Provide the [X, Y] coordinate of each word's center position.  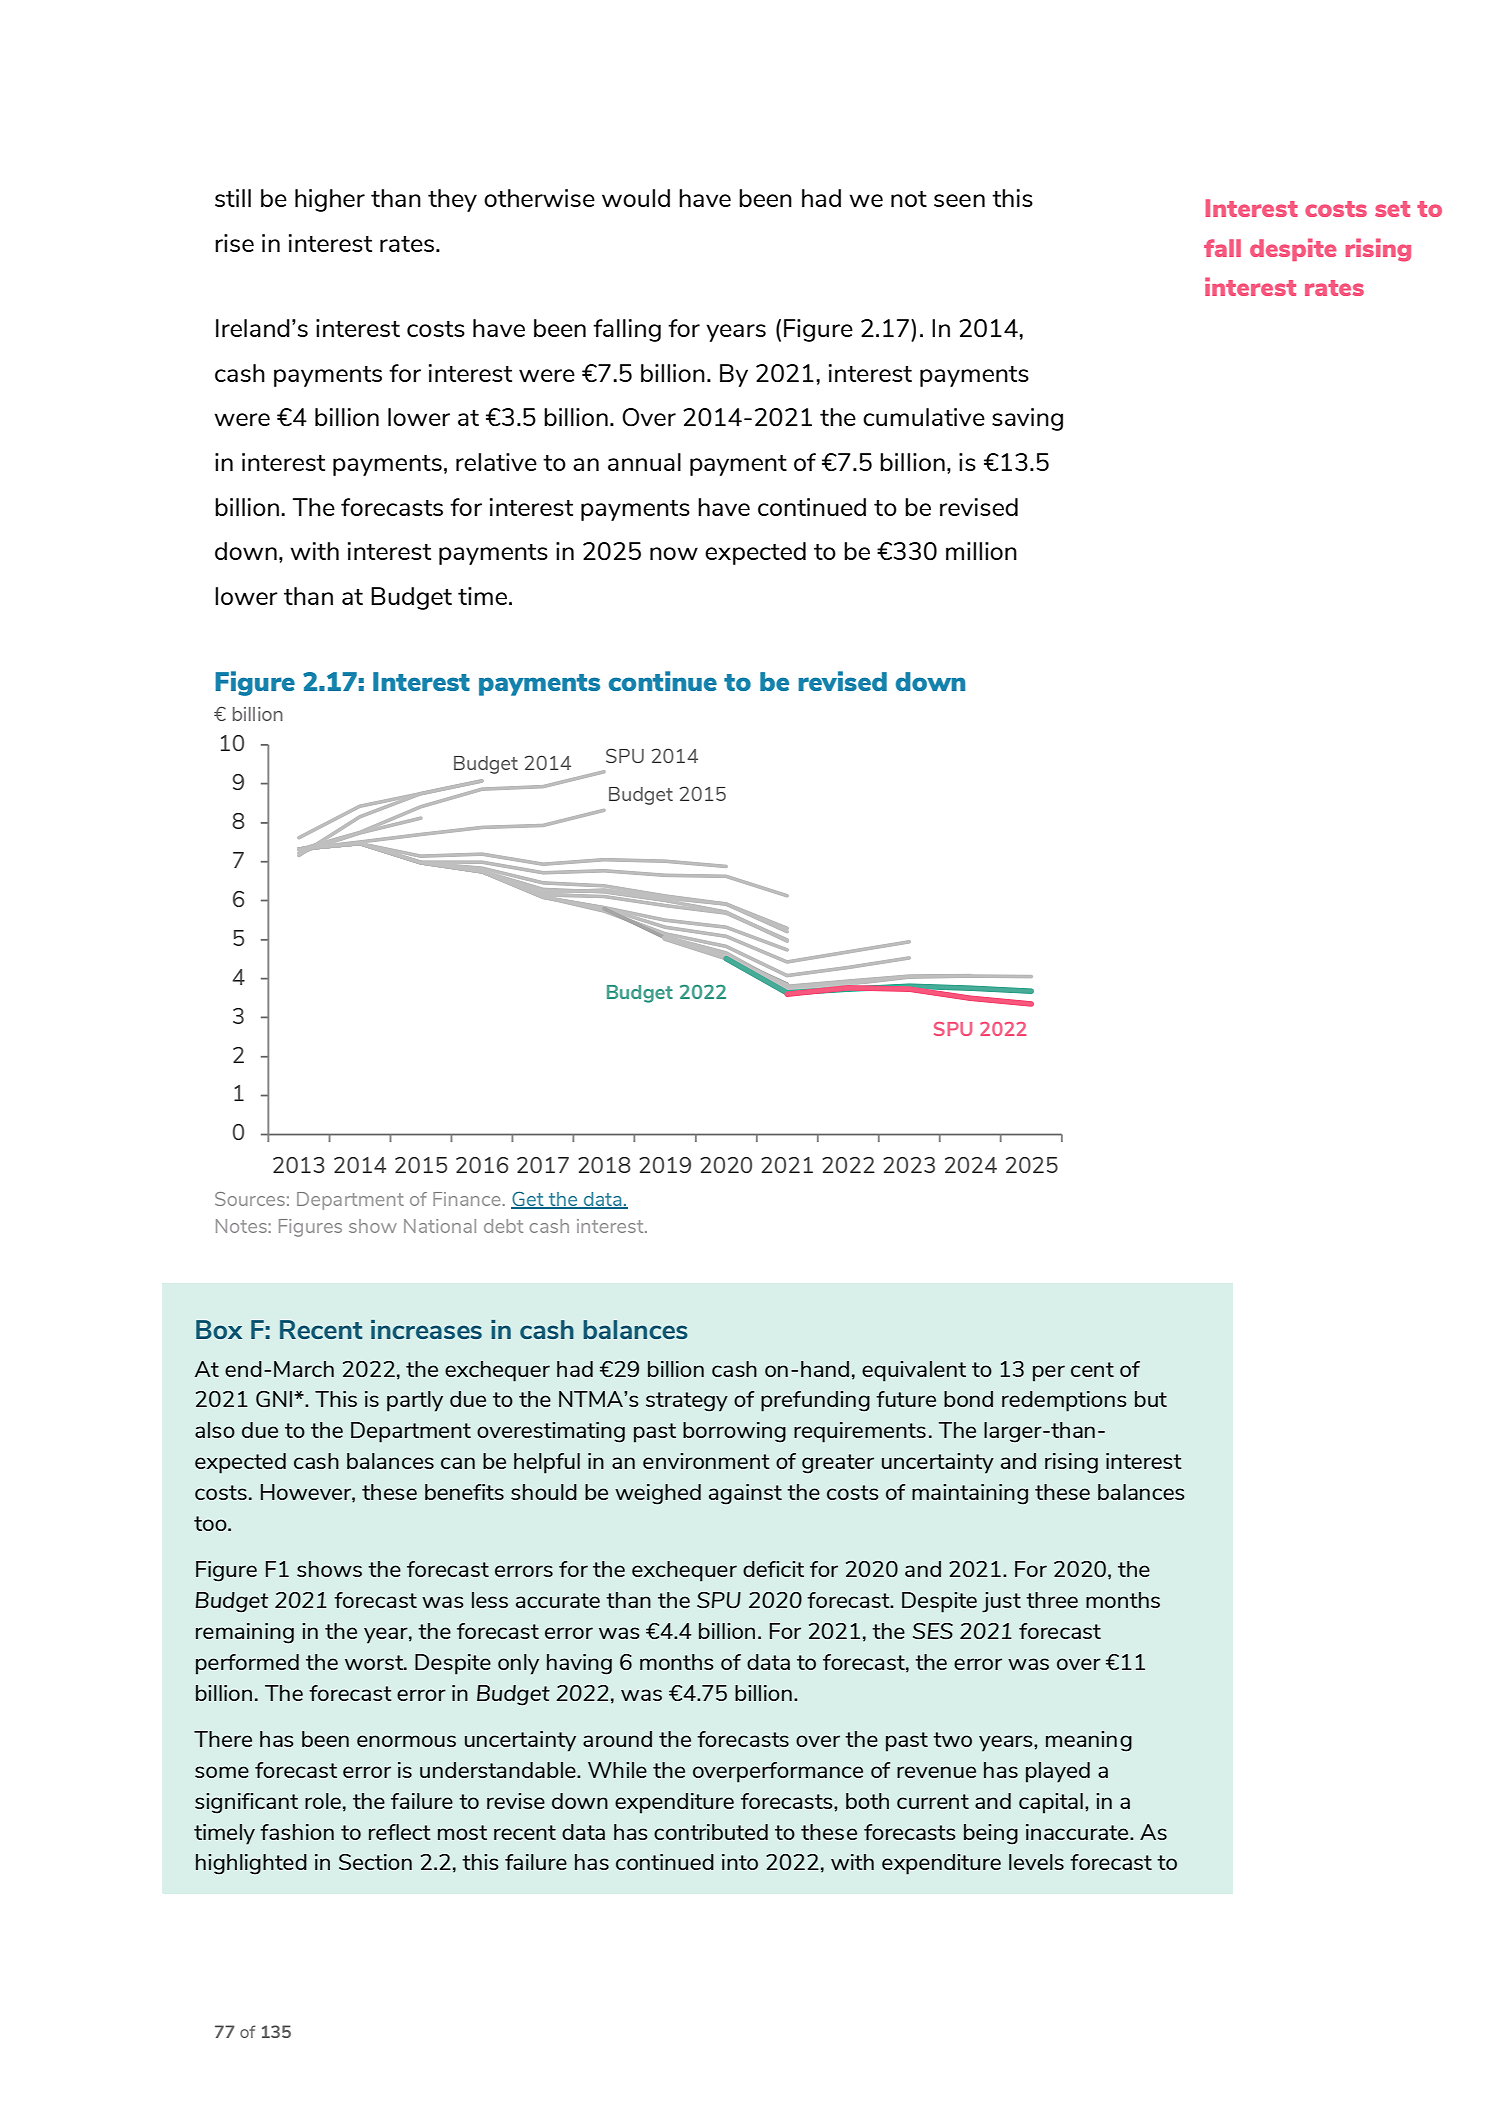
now [674, 553]
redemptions [1064, 1401]
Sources [250, 1199]
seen [959, 200]
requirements [860, 1432]
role [323, 1801]
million [981, 551]
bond [968, 1399]
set [1392, 209]
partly [415, 1401]
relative [496, 462]
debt [503, 1226]
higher [330, 200]
